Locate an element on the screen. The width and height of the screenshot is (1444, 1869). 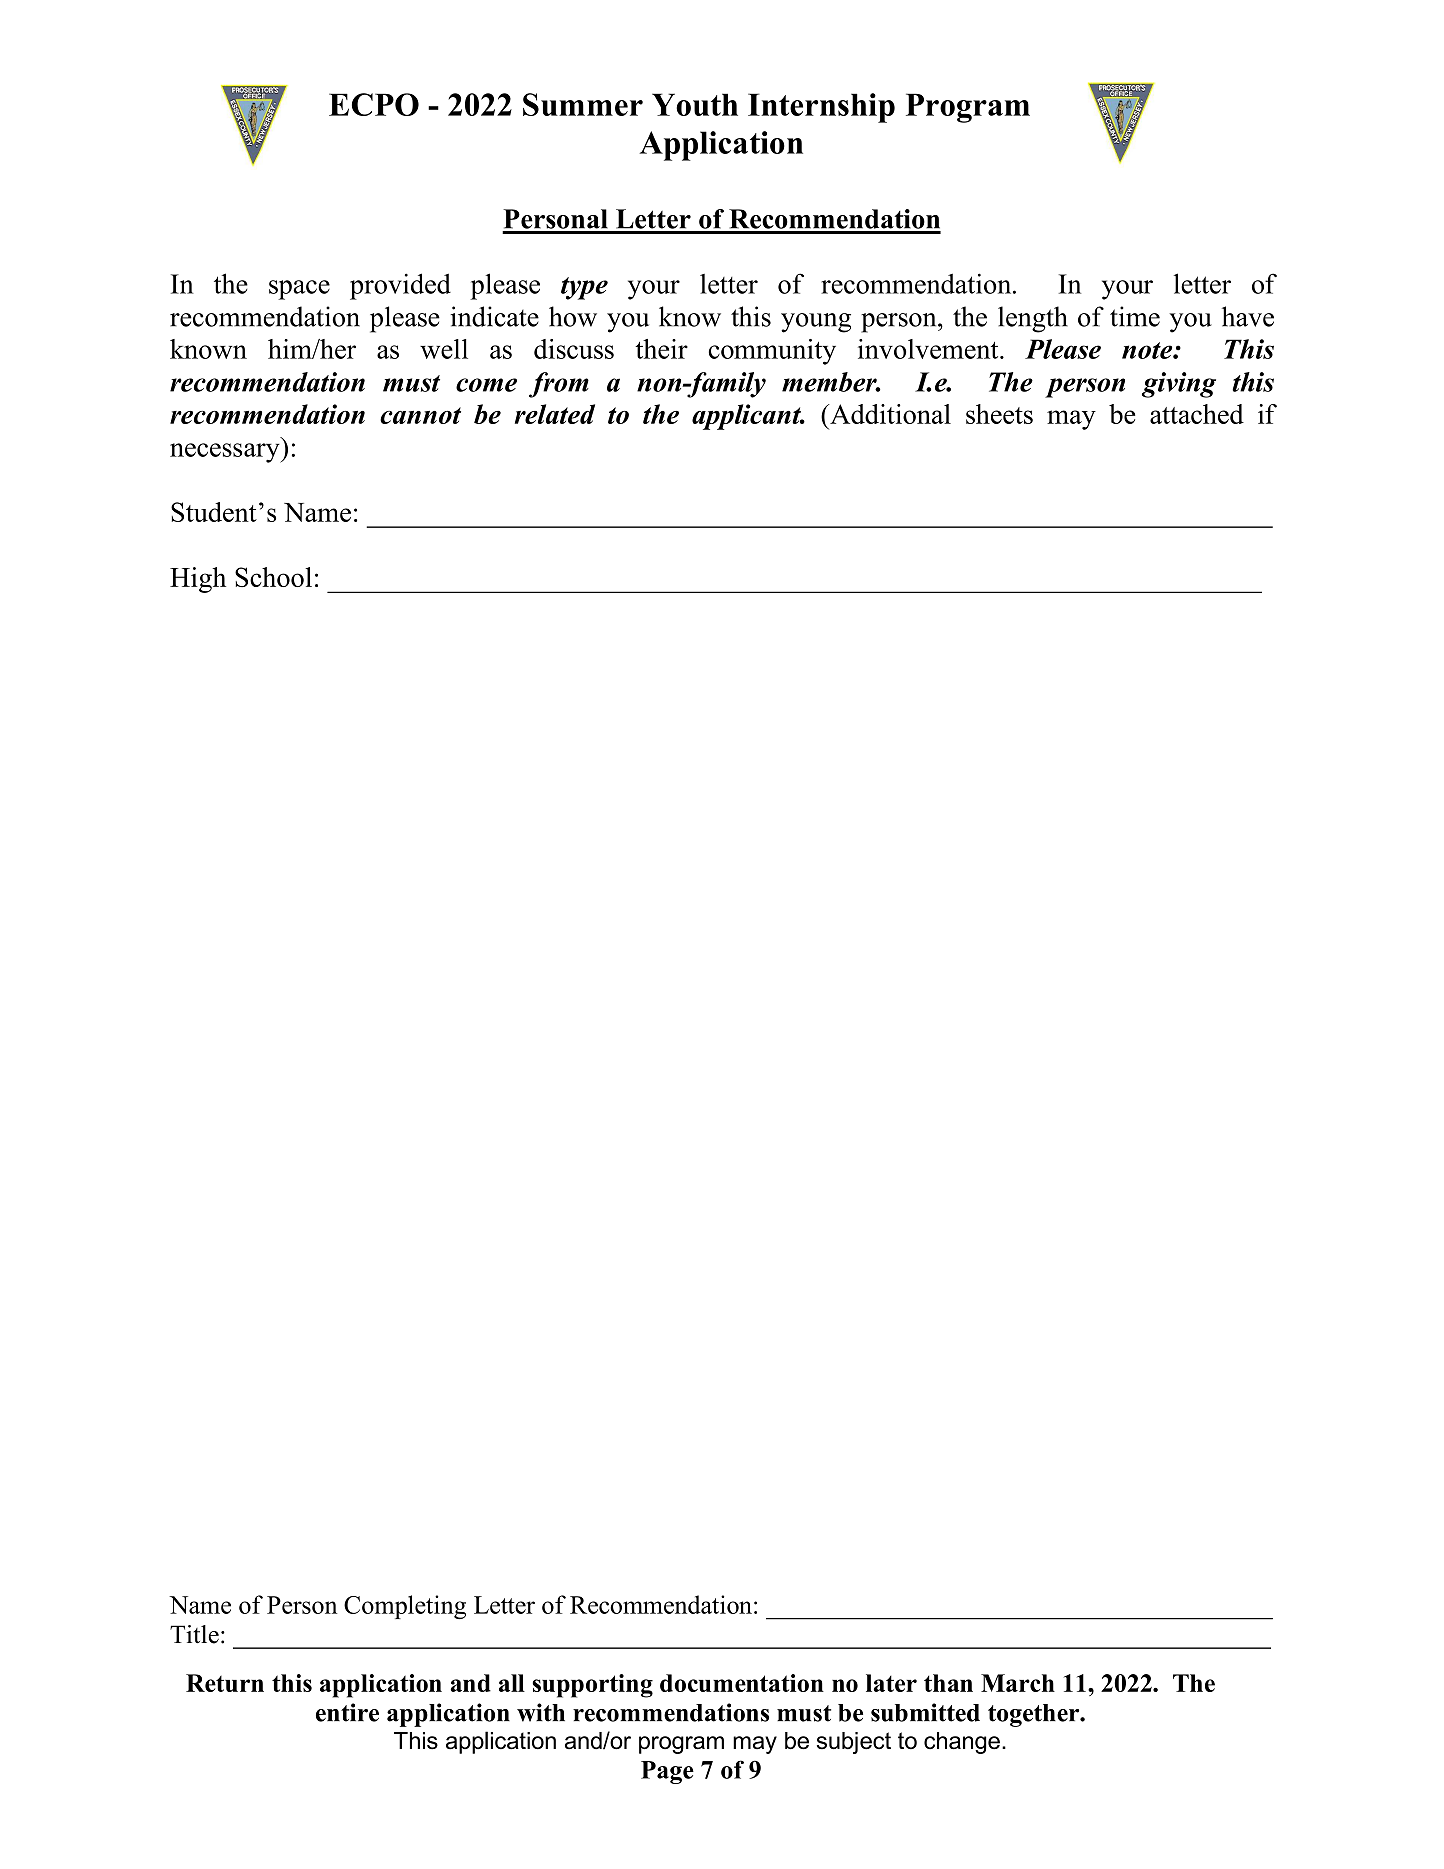
School is located at coordinates (273, 577).
